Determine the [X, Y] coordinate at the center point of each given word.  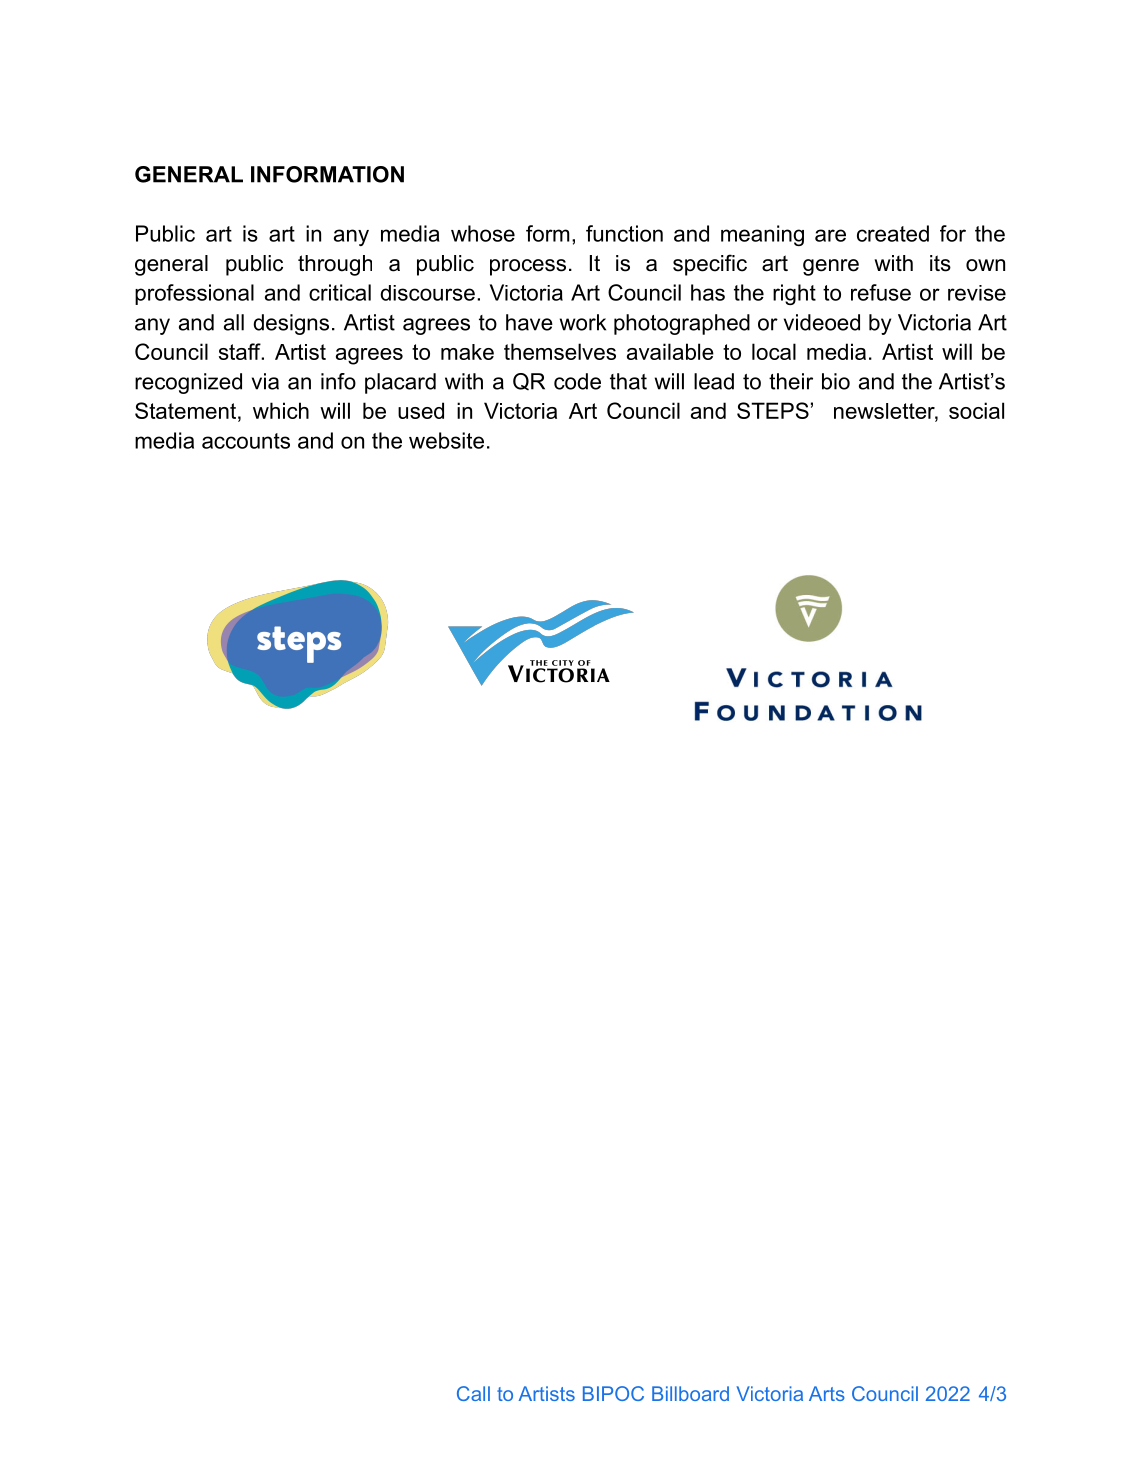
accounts [246, 441]
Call [473, 1393]
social [976, 410]
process [528, 267]
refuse [881, 292]
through [335, 265]
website [446, 440]
